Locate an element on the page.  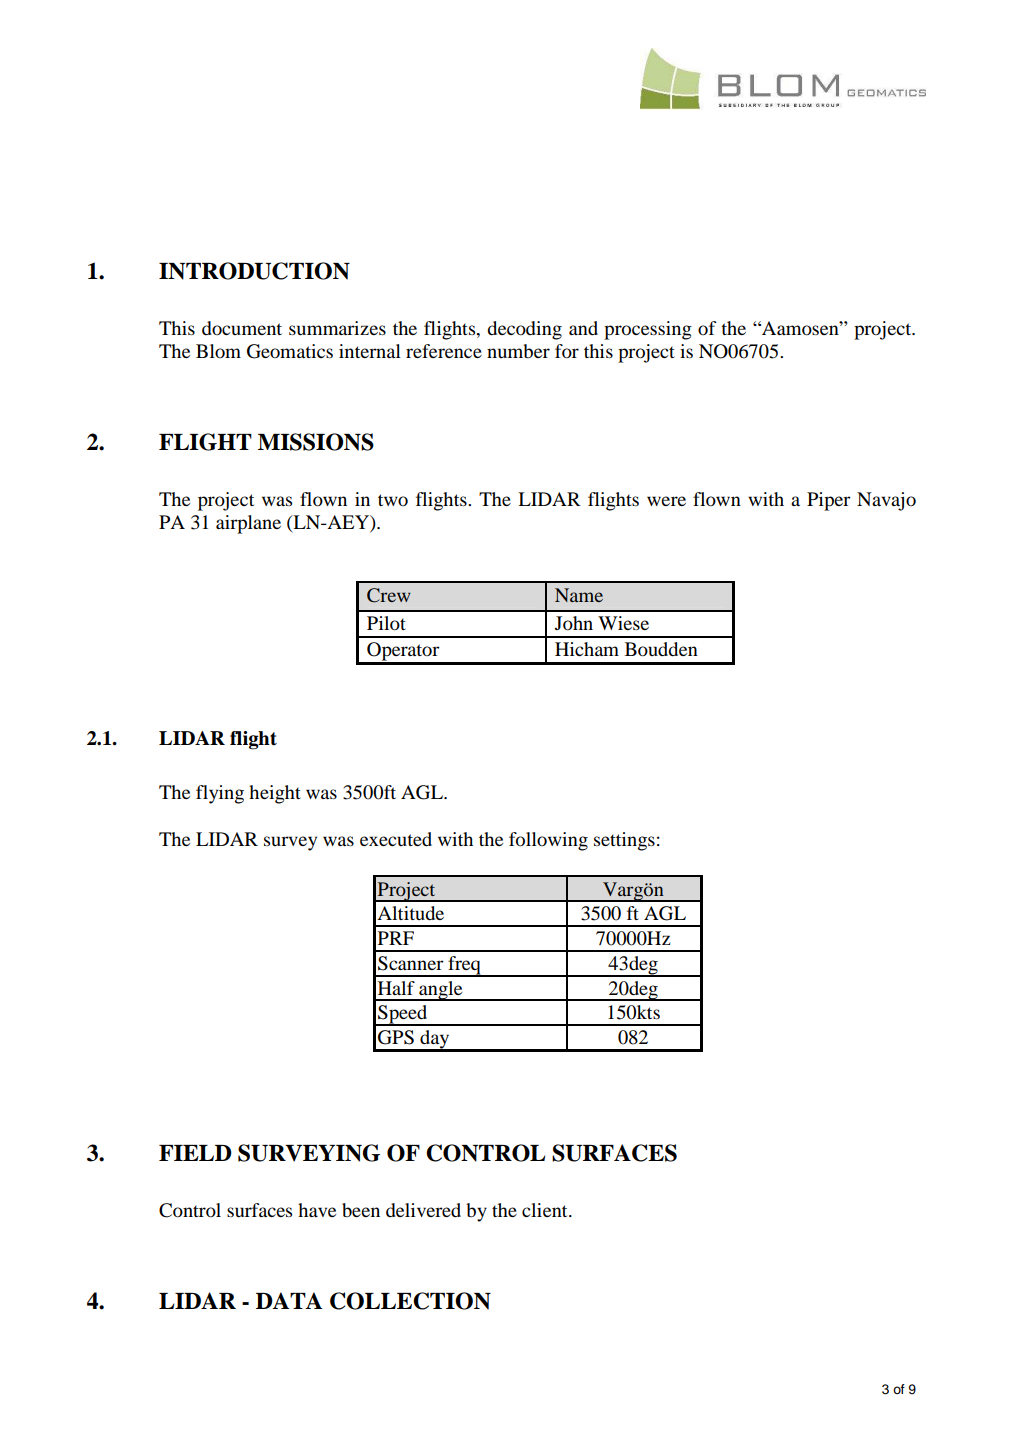
settings is located at coordinates (624, 841).
